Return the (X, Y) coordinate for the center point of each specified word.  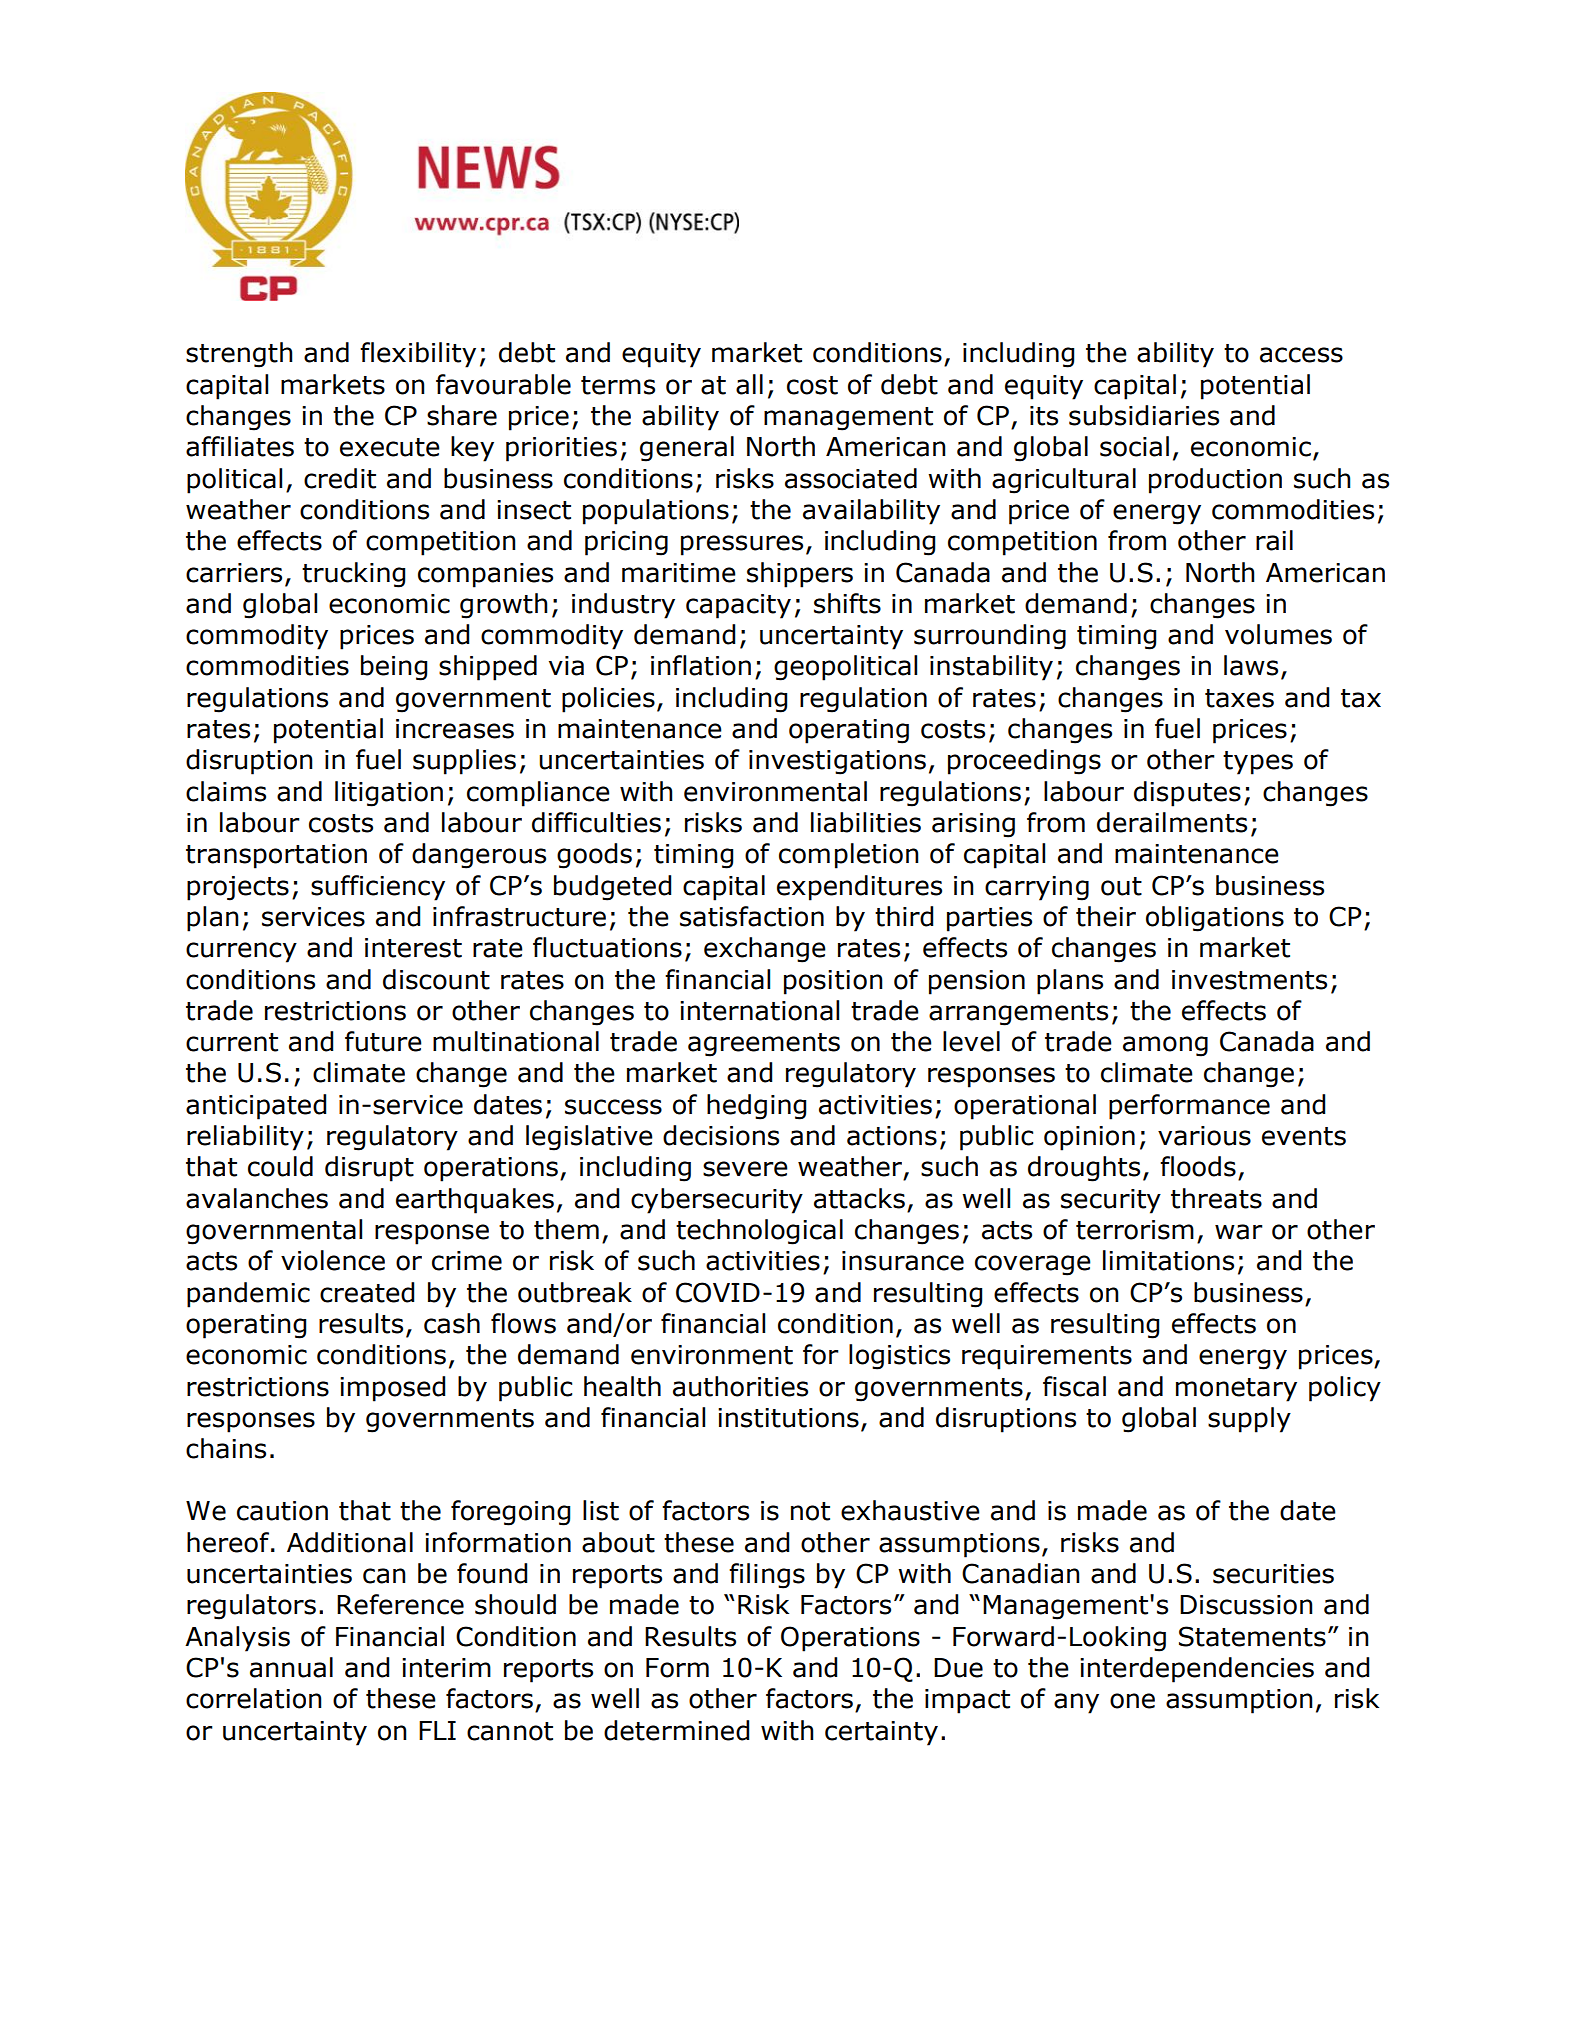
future (383, 1041)
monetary (1236, 1390)
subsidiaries (1144, 415)
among (1165, 1046)
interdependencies (1197, 1670)
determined (676, 1730)
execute (390, 447)
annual (291, 1667)
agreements (764, 1045)
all (749, 384)
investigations (837, 762)
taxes (1239, 698)
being (394, 668)
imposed (392, 1389)
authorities (740, 1386)
